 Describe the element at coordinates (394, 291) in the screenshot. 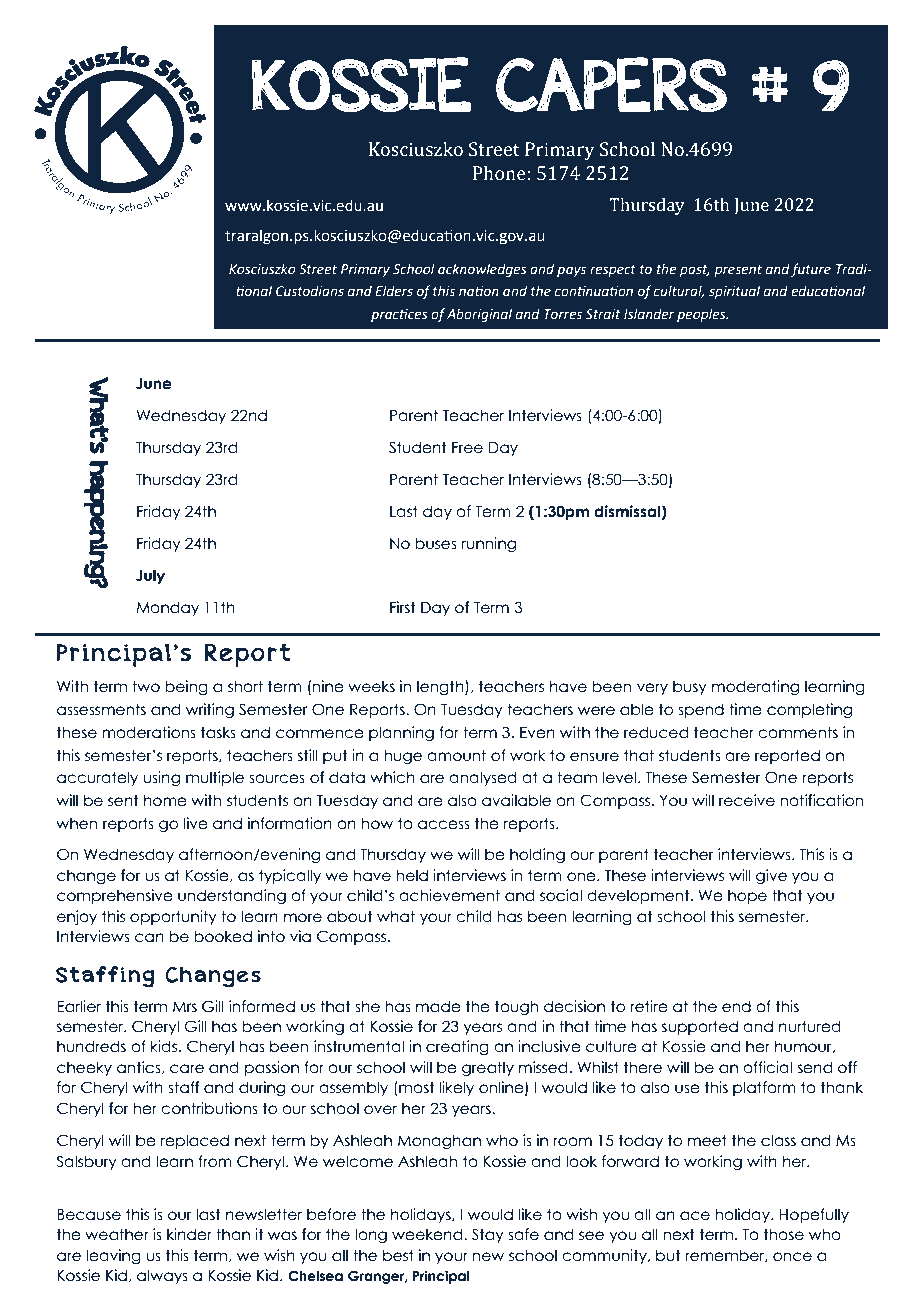

I see `Elders` at that location.
